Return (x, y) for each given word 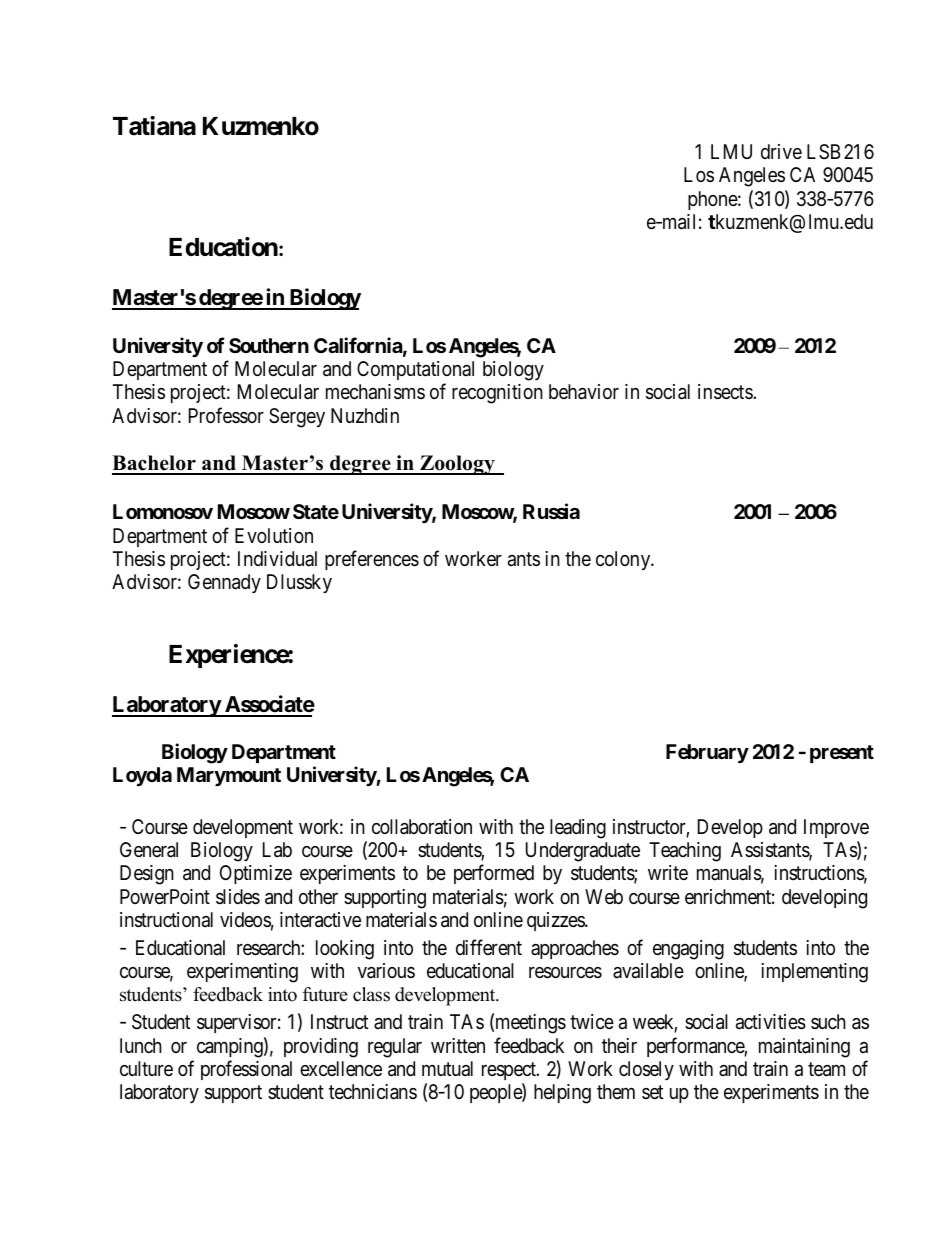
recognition (497, 394)
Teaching (685, 852)
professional (246, 1070)
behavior (584, 392)
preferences (372, 560)
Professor (226, 415)
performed (494, 874)
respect (510, 1071)
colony (624, 560)
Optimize (256, 874)
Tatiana (154, 126)
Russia (551, 511)
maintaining (804, 1048)
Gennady (224, 583)
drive (781, 151)
